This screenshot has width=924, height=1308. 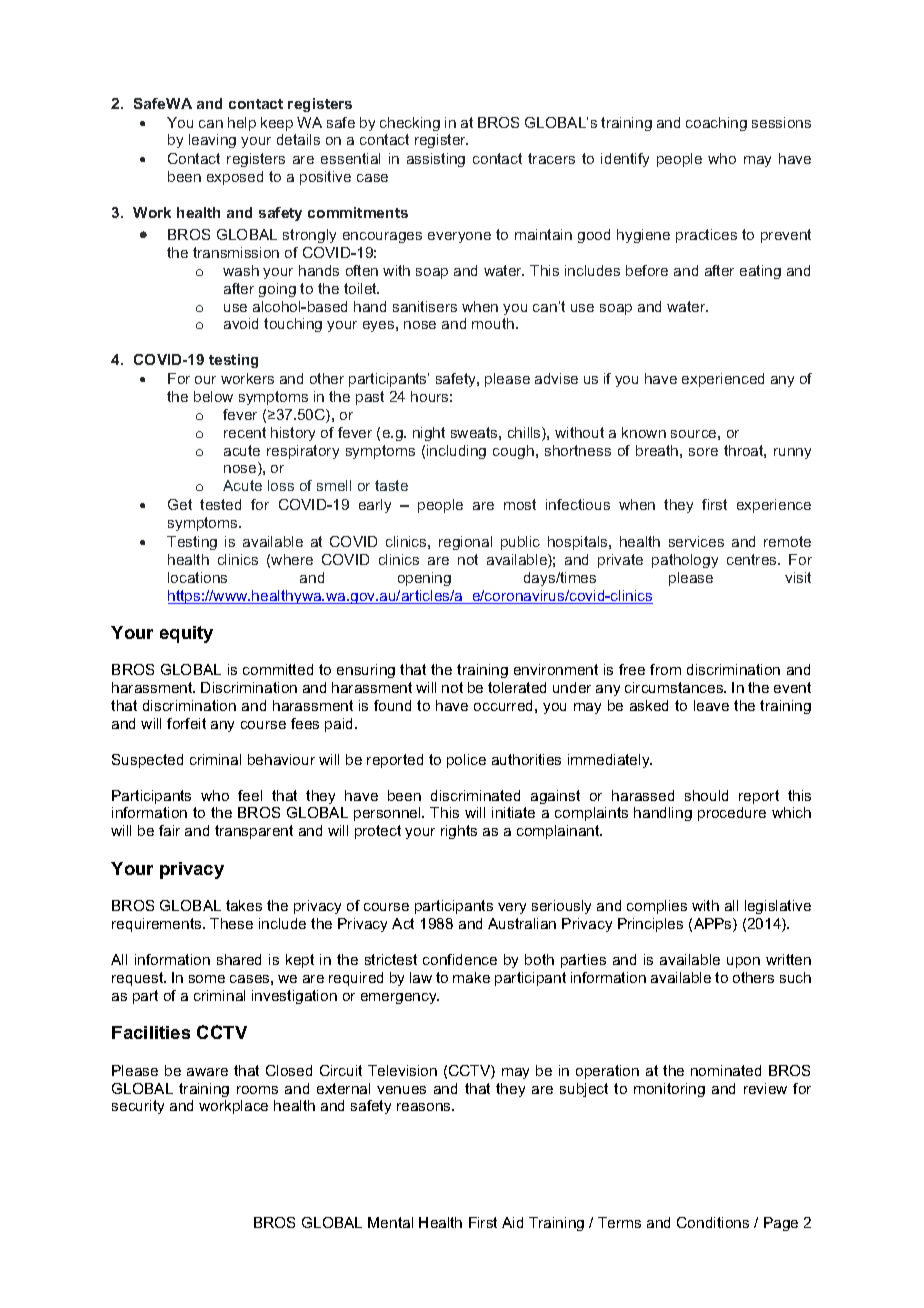 What do you see at coordinates (436, 160) in the screenshot?
I see `assisting` at bounding box center [436, 160].
